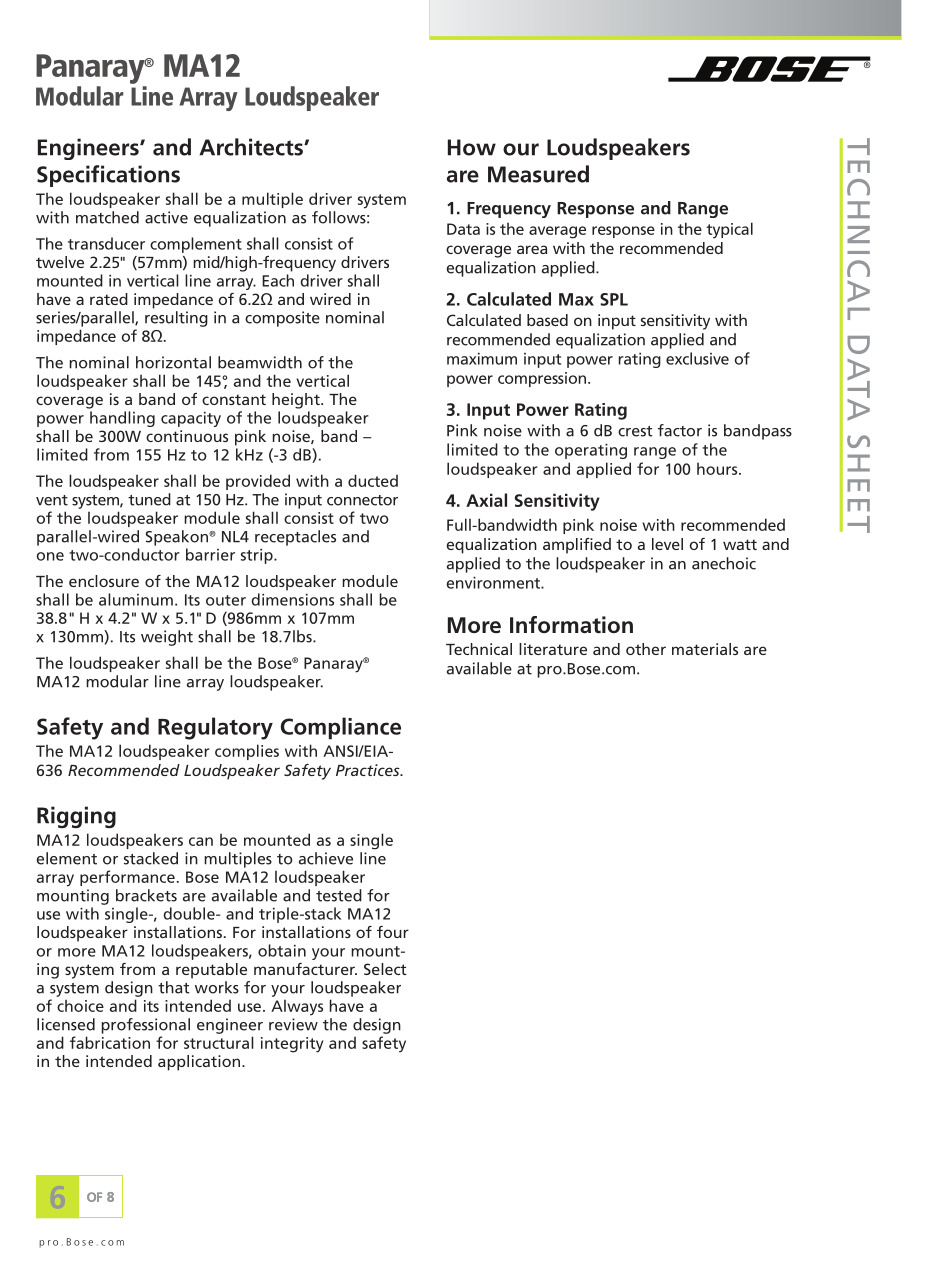 The width and height of the page is (952, 1270). Describe the element at coordinates (385, 969) in the page. I see `Select` at that location.
